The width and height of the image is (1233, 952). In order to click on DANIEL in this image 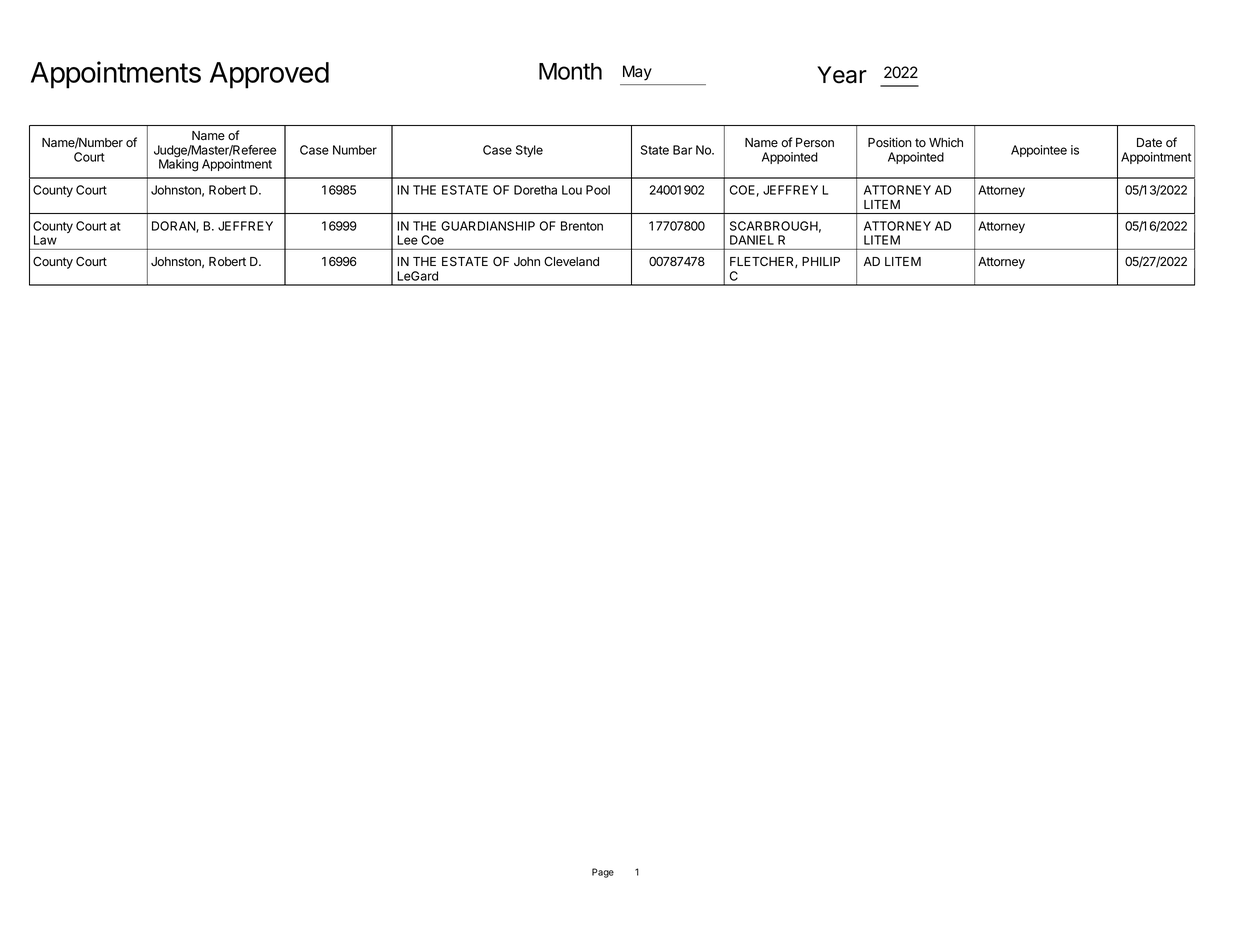, I will do `click(752, 240)`.
